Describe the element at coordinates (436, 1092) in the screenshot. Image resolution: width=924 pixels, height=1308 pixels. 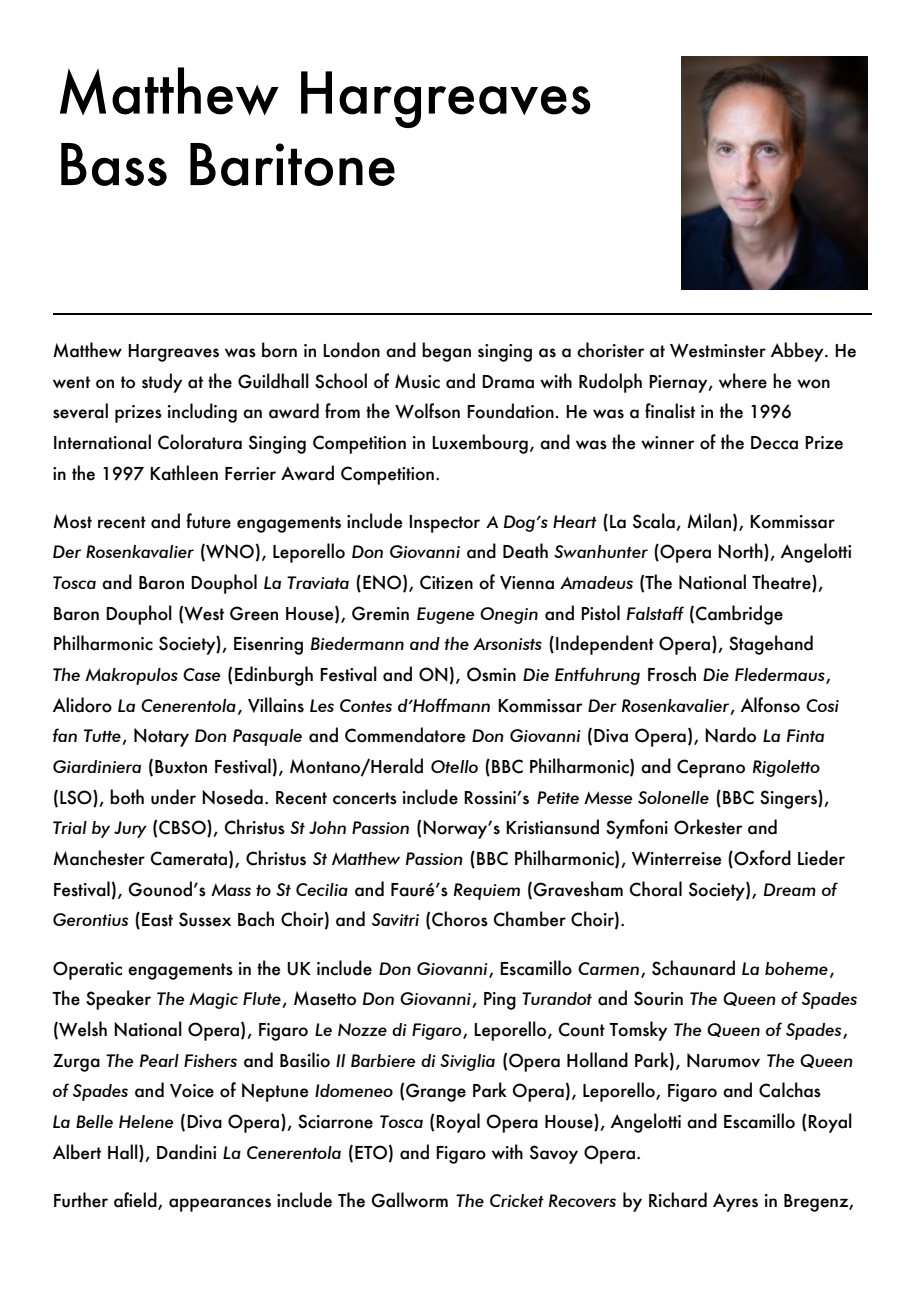
I see `Grange` at that location.
